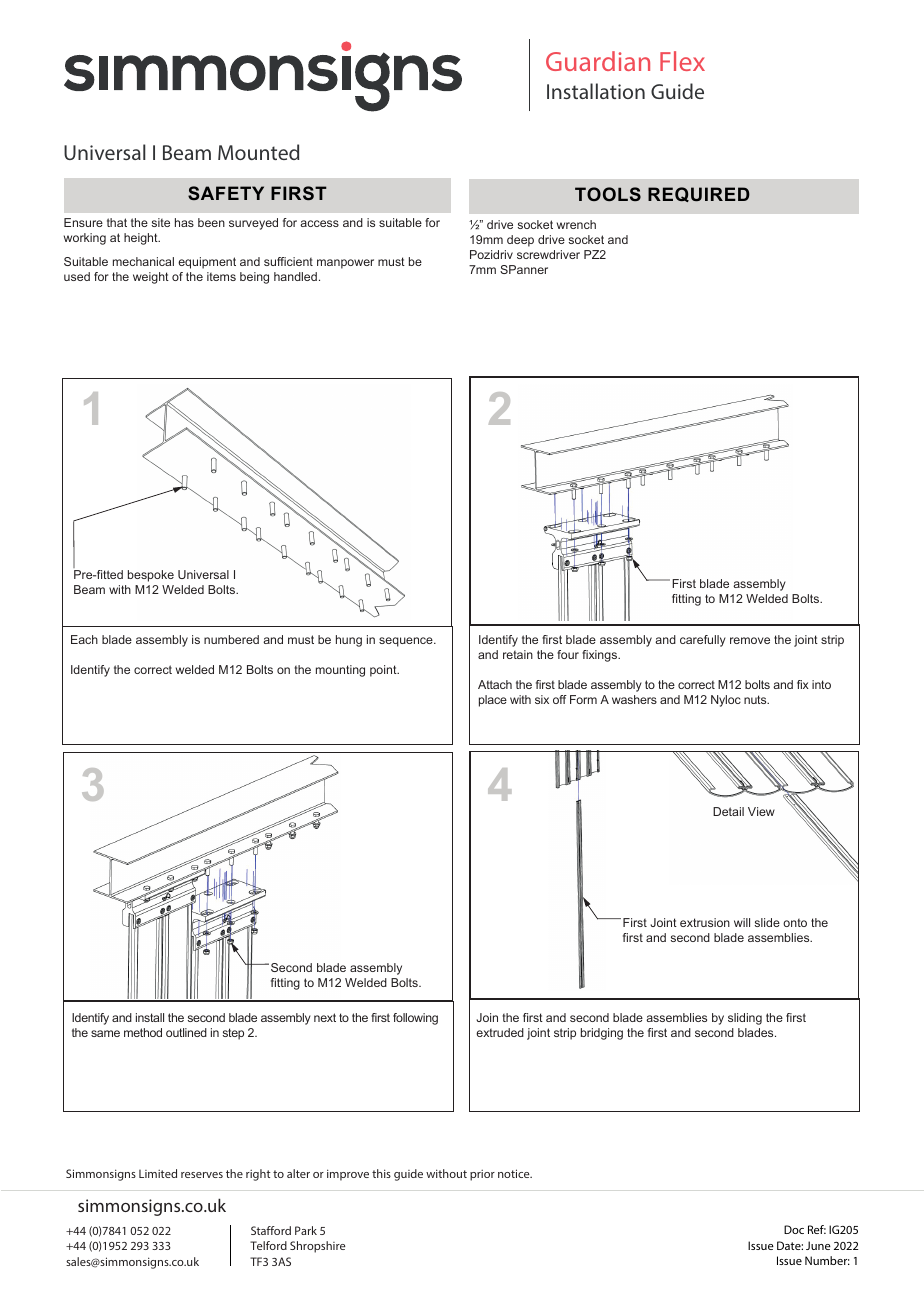  What do you see at coordinates (407, 642) in the screenshot?
I see `sequence` at bounding box center [407, 642].
